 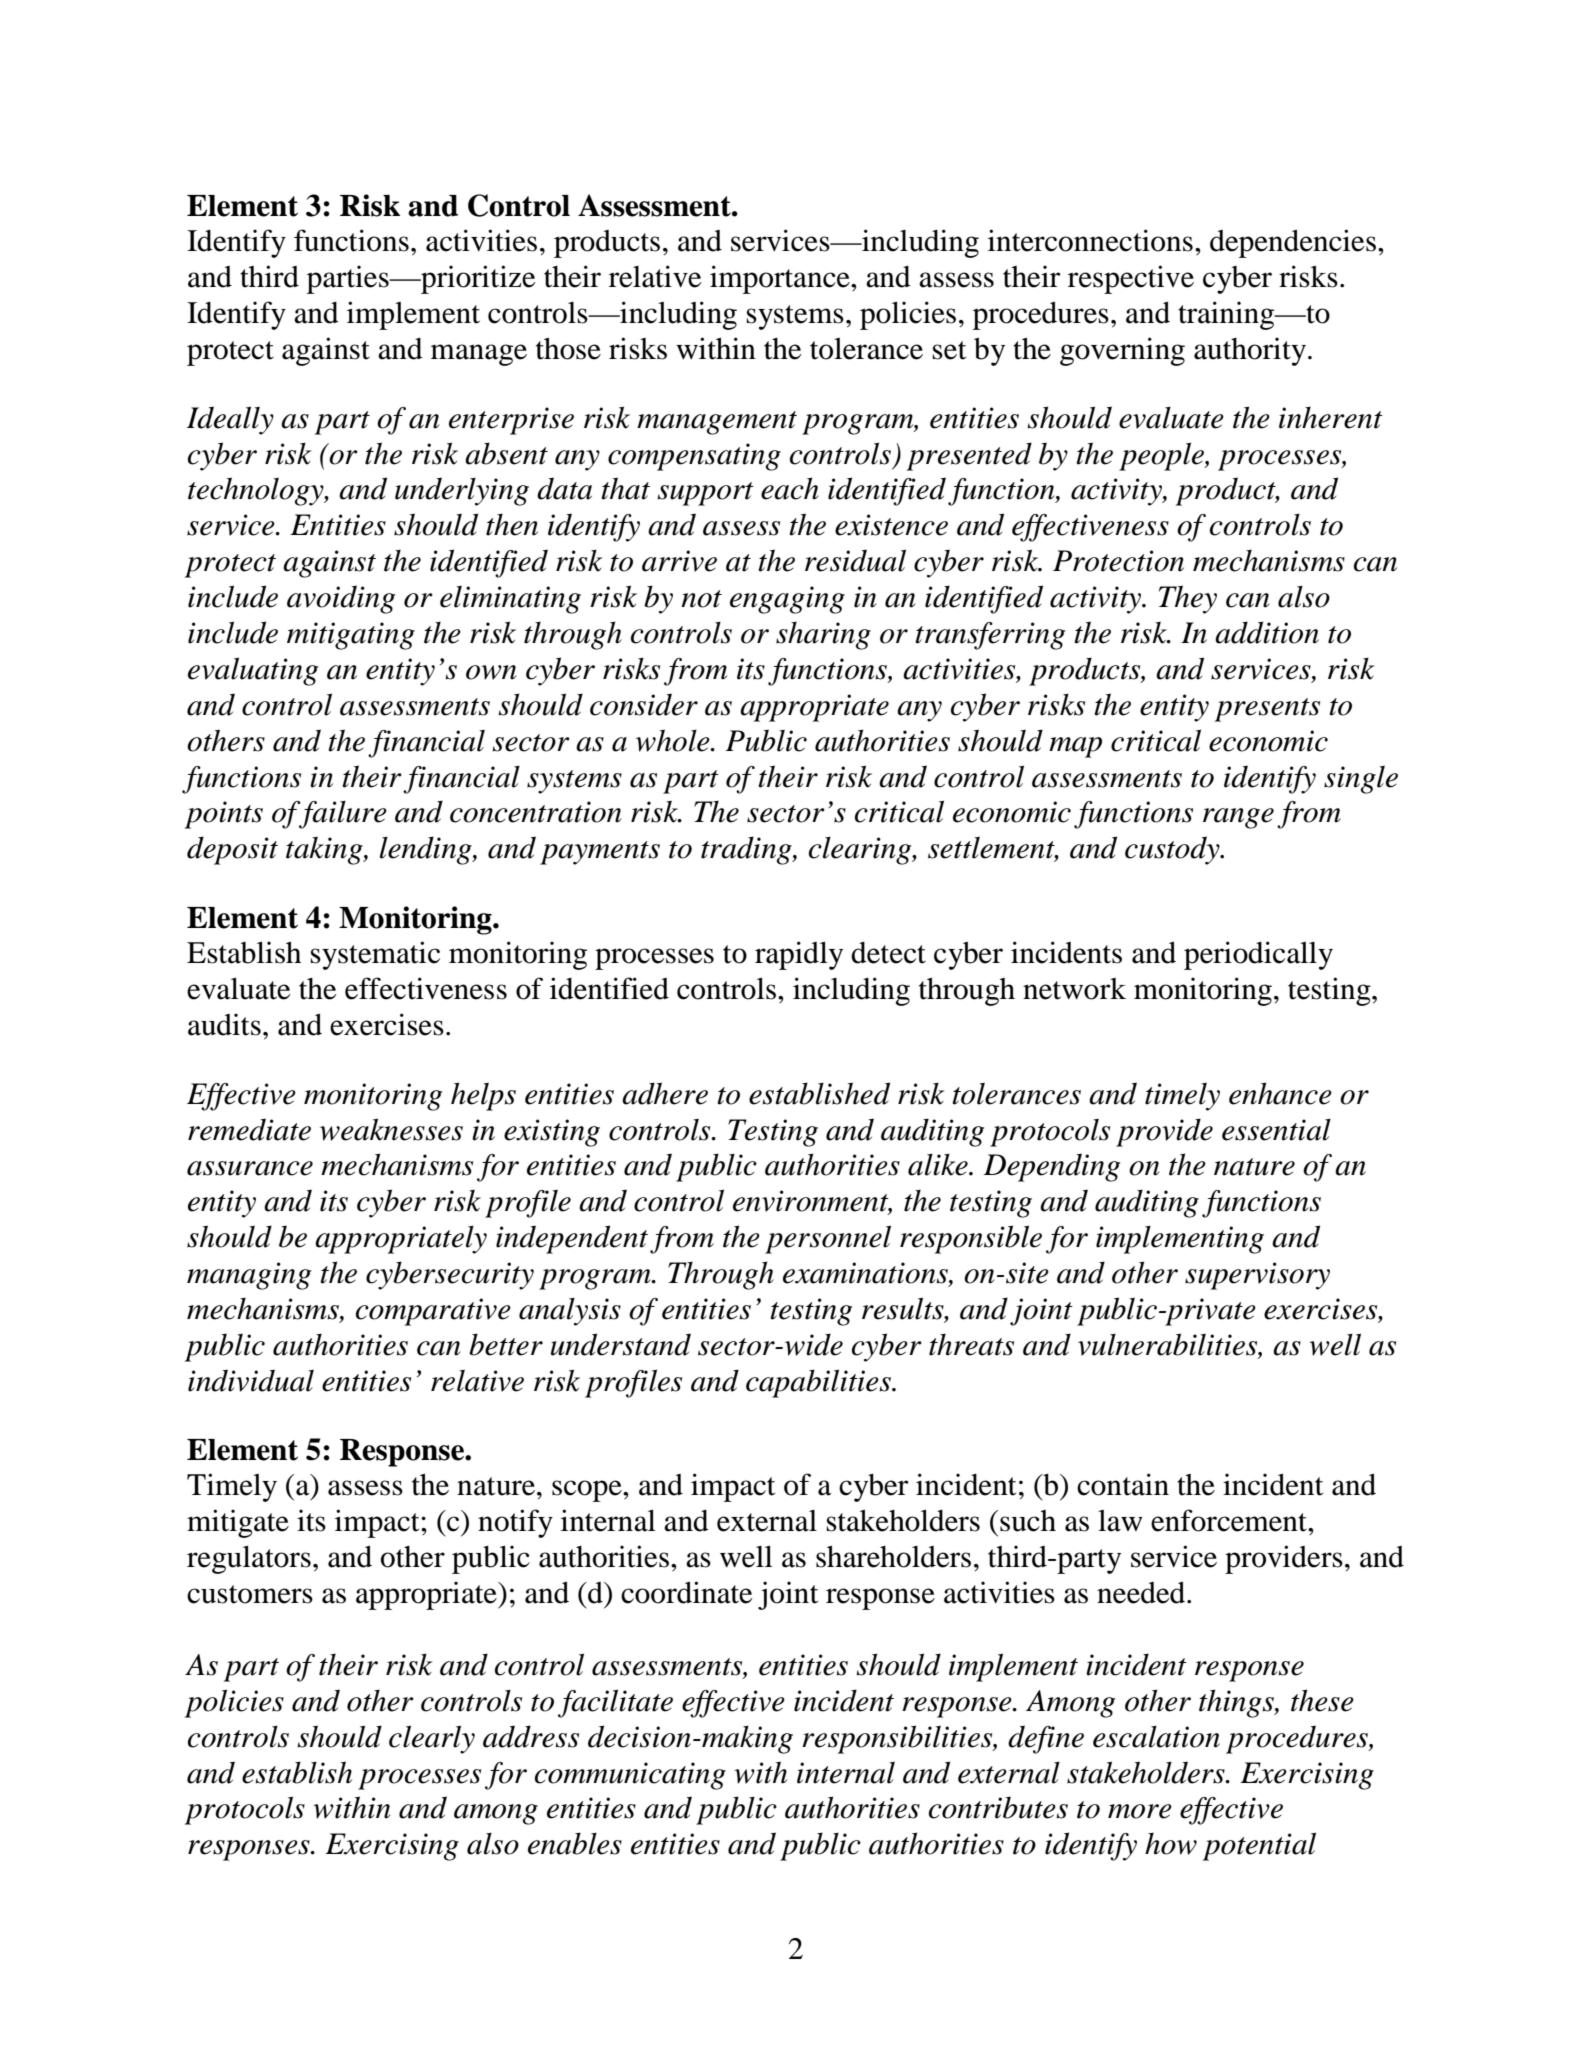 I want to click on contain, so click(x=1123, y=1484).
